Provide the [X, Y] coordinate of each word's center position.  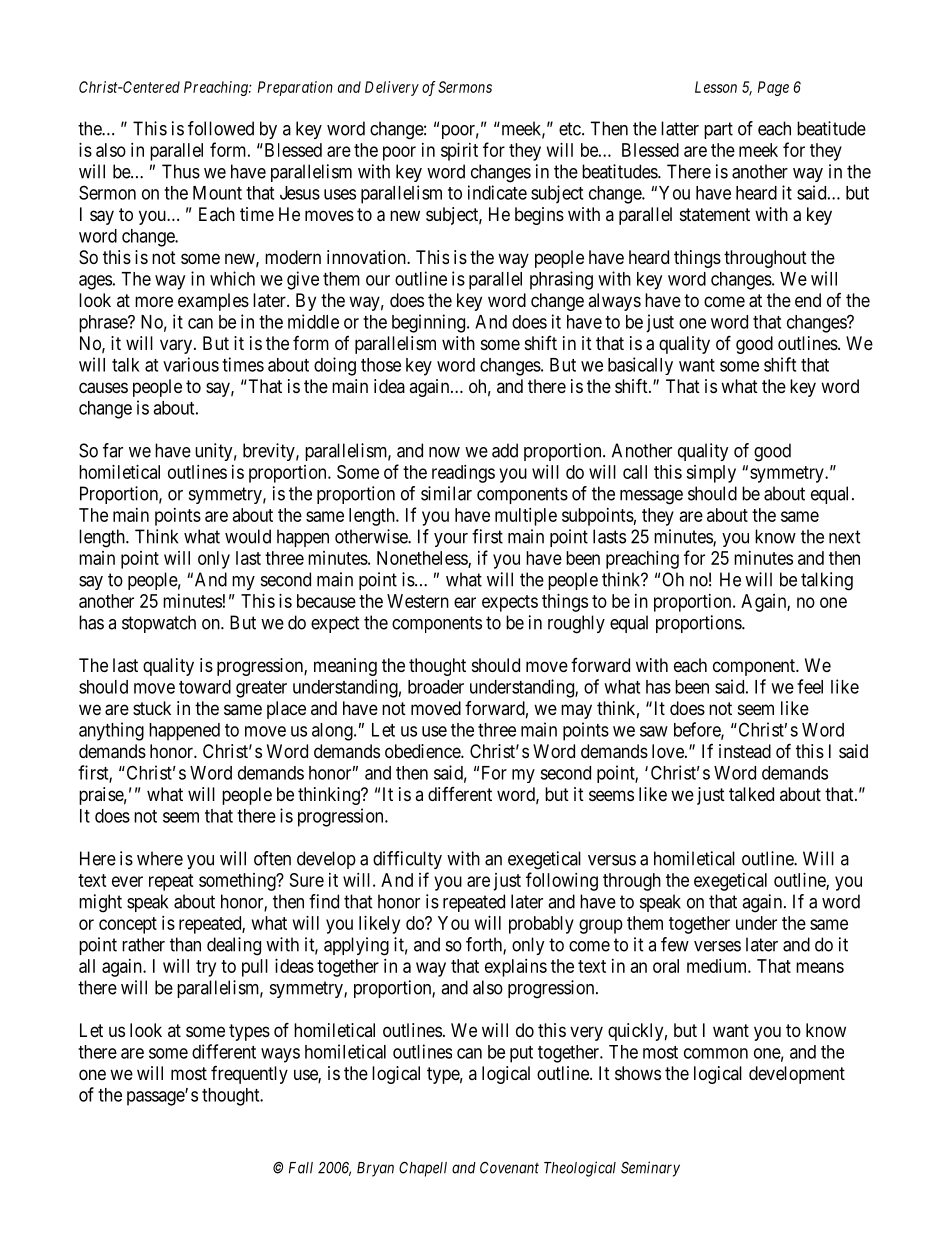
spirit [459, 152]
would [248, 536]
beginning [430, 323]
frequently [249, 1075]
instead [745, 751]
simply [711, 474]
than [185, 944]
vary [177, 346]
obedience [423, 751]
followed [221, 128]
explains [516, 968]
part [718, 130]
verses [717, 946]
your [451, 540]
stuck [152, 708]
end [808, 300]
